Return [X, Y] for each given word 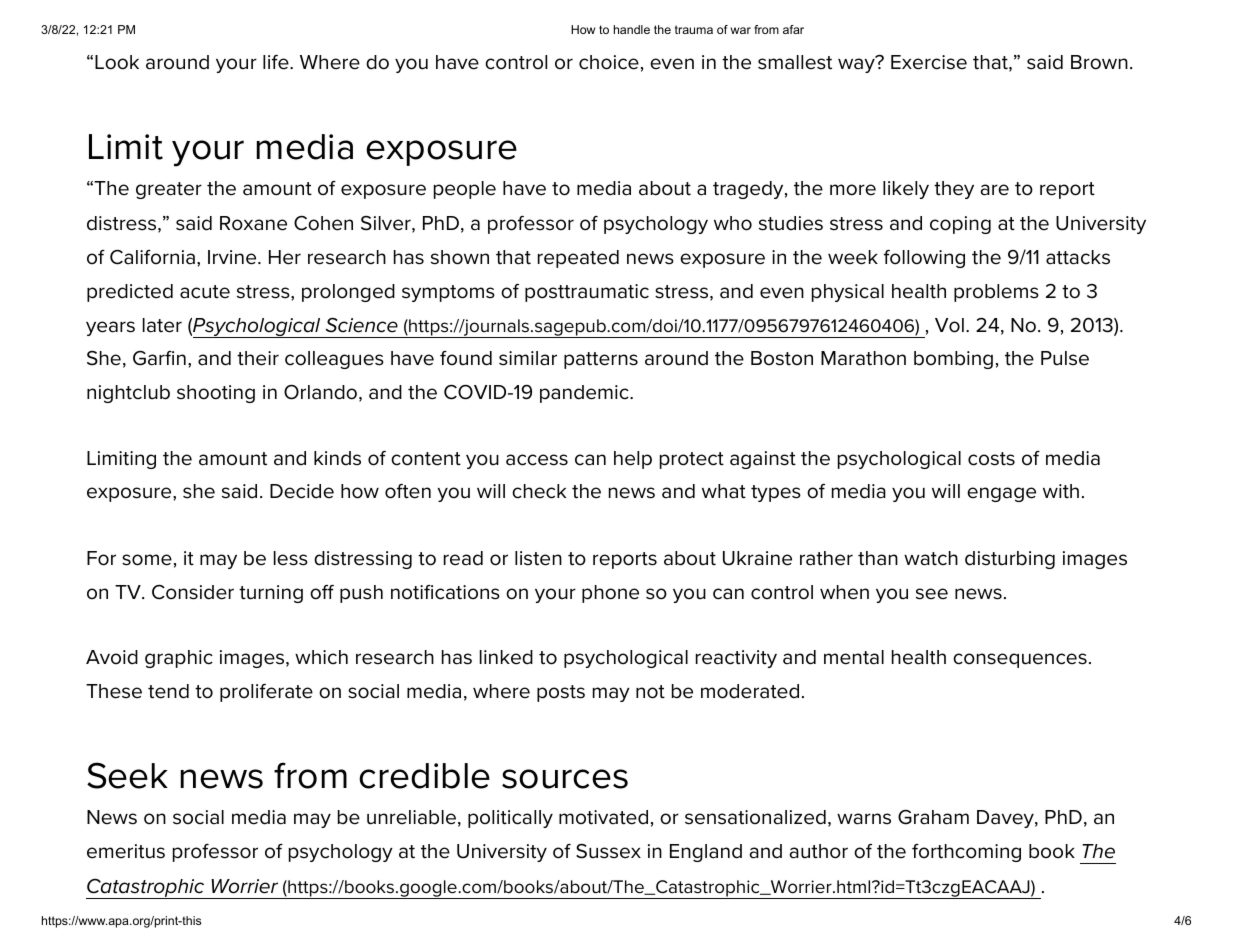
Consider [193, 592]
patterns [601, 360]
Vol [949, 325]
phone [610, 594]
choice [609, 62]
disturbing [1010, 560]
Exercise [929, 62]
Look [117, 62]
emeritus [126, 851]
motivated [603, 817]
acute [205, 292]
